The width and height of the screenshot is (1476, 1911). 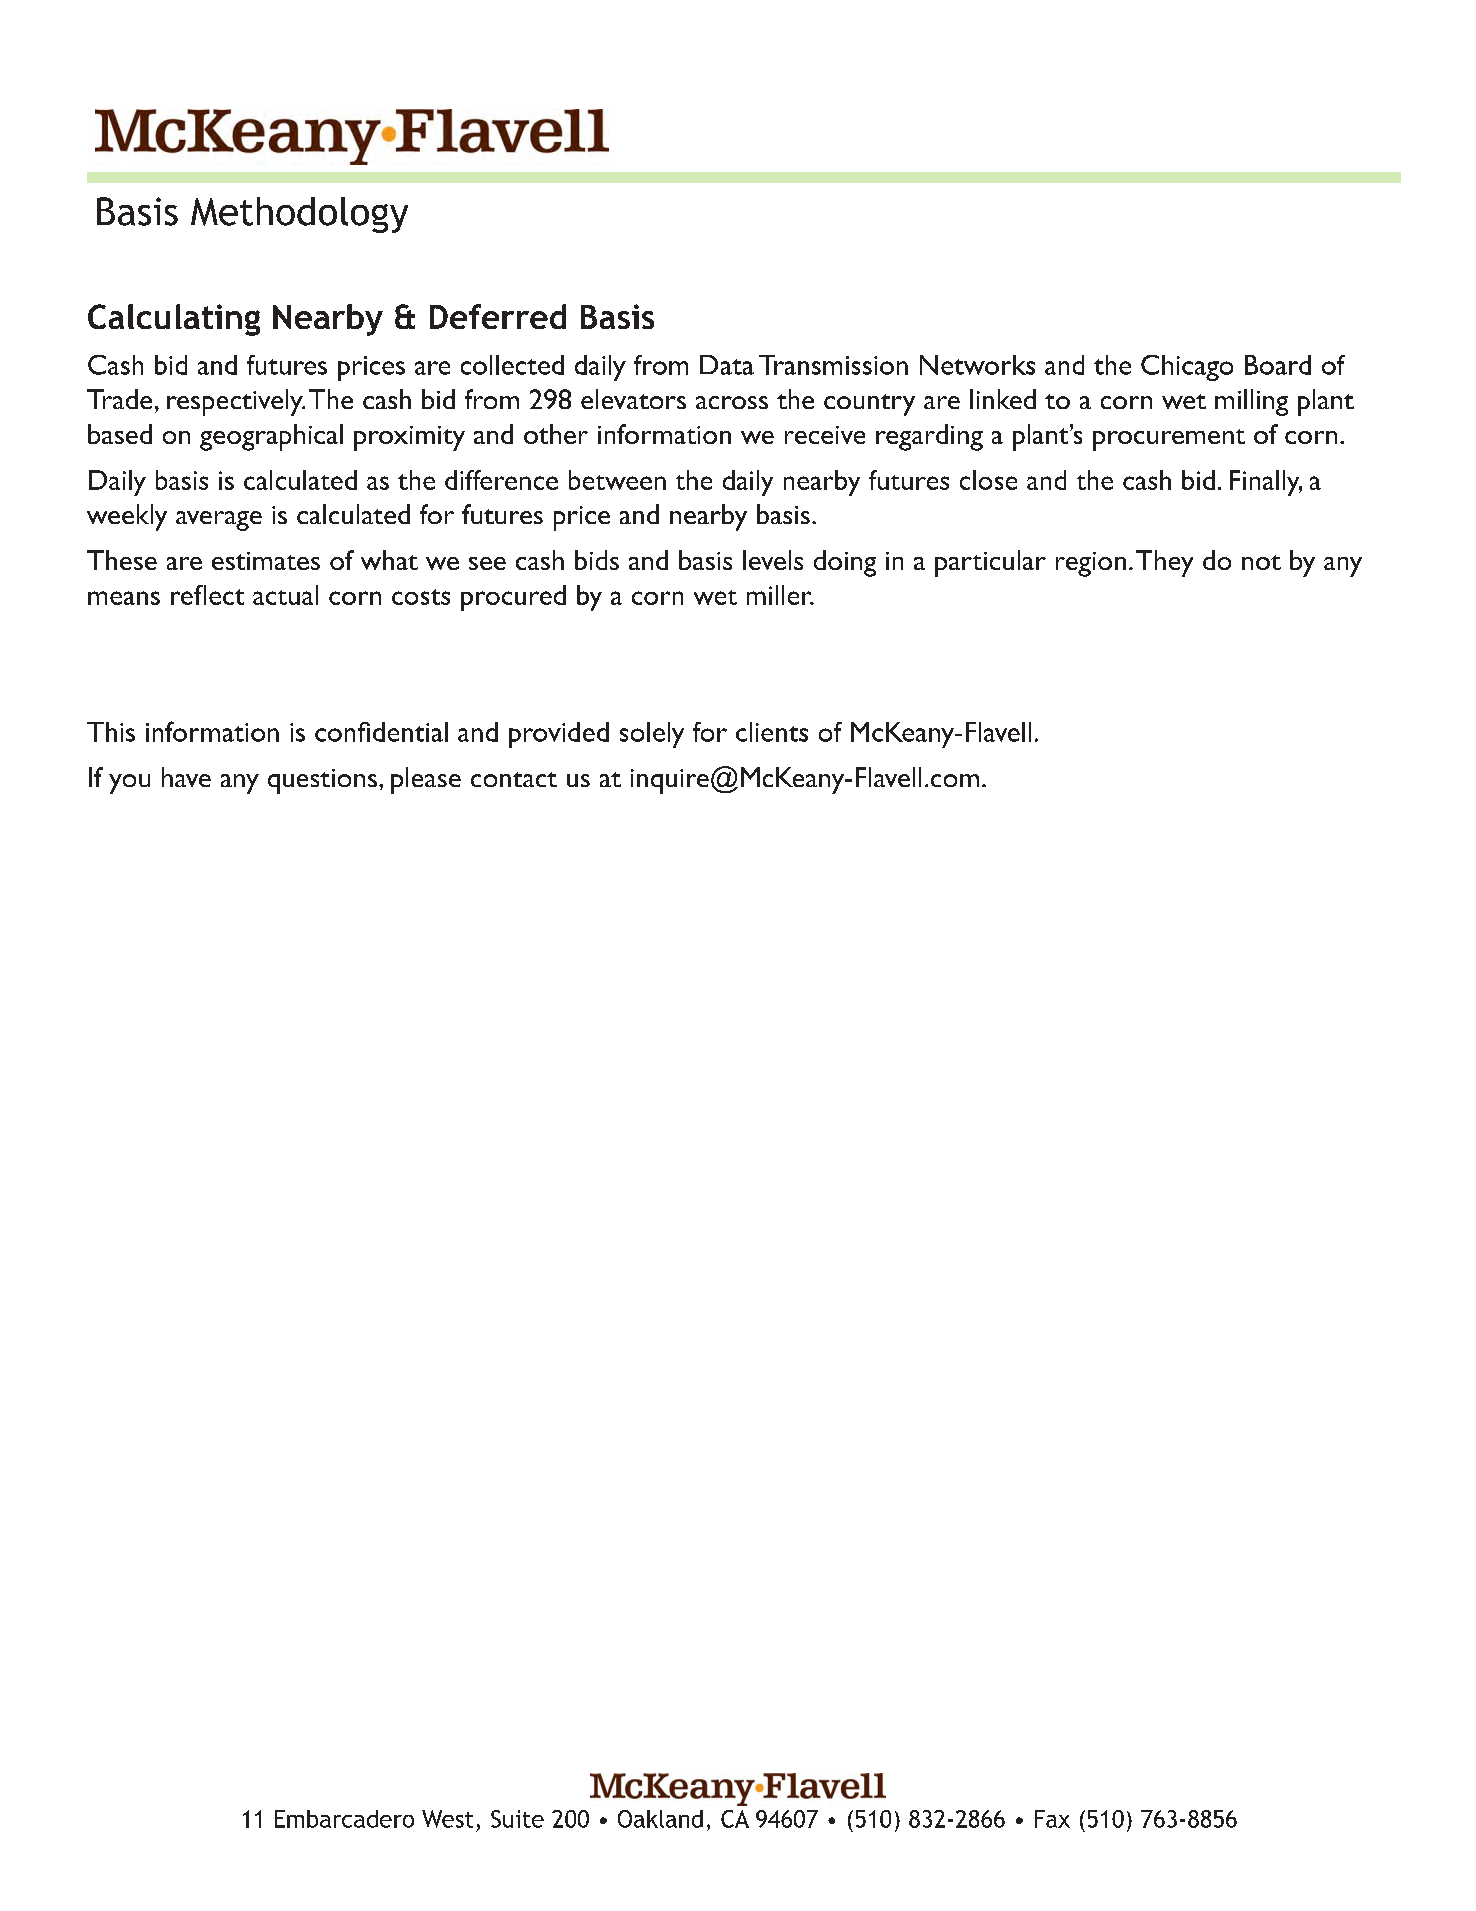 What do you see at coordinates (1052, 1819) in the screenshot?
I see `Fax` at bounding box center [1052, 1819].
